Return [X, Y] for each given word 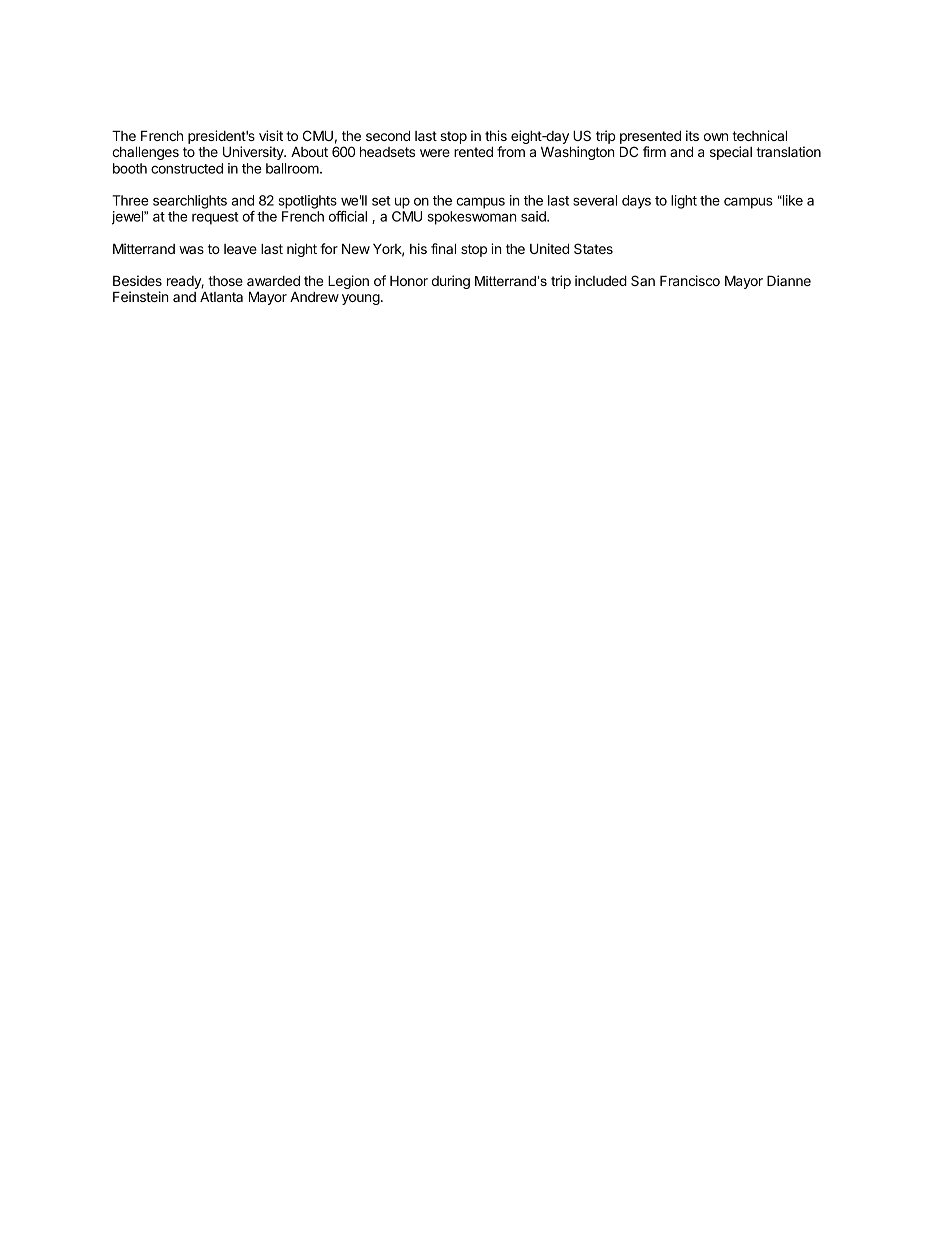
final [443, 248]
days [636, 202]
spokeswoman [472, 218]
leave [240, 249]
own [716, 137]
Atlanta [221, 297]
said [534, 216]
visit [271, 135]
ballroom [293, 168]
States [593, 248]
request [215, 218]
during [451, 282]
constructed [187, 168]
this [496, 135]
